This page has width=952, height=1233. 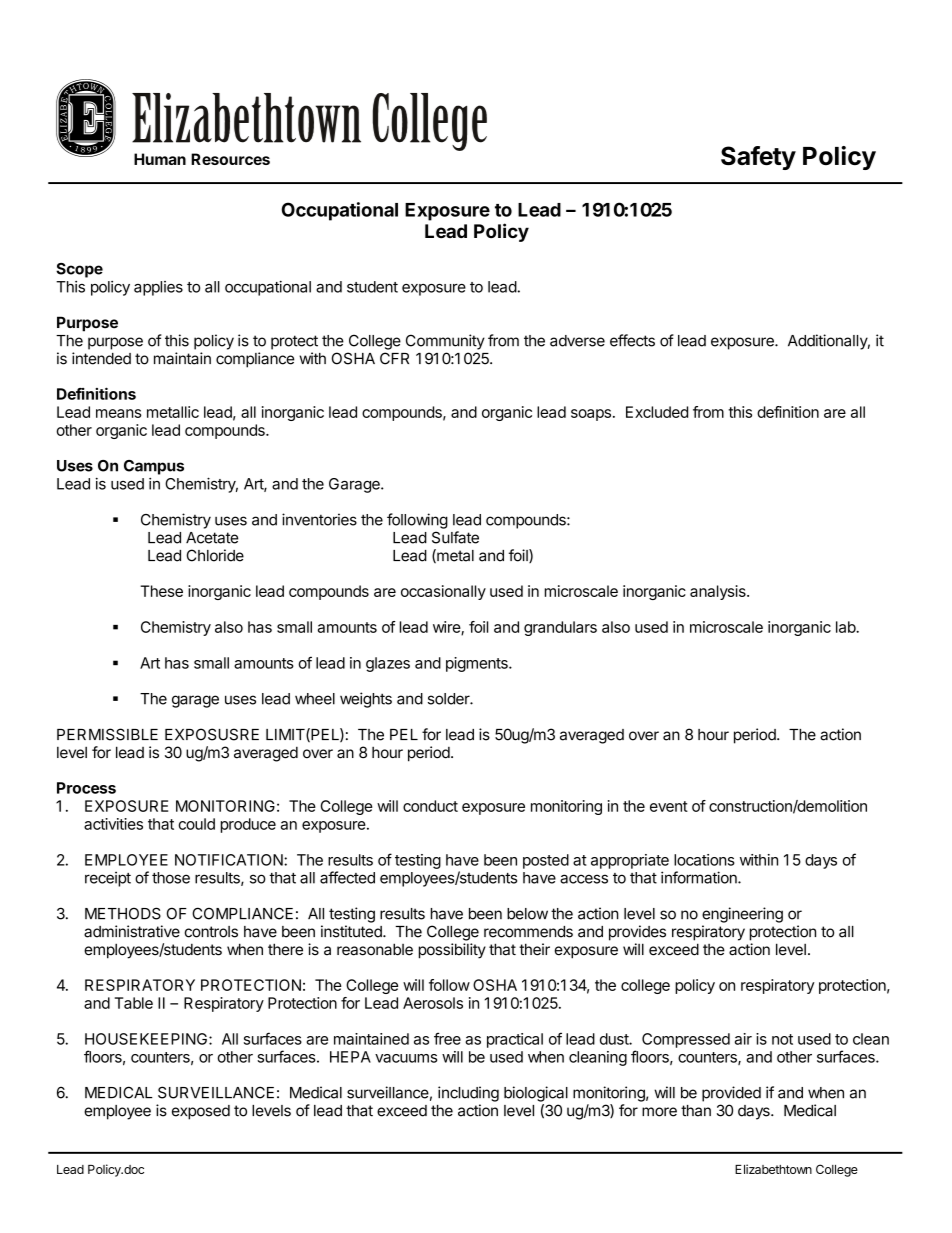 What do you see at coordinates (719, 592) in the page?
I see `analysis` at bounding box center [719, 592].
